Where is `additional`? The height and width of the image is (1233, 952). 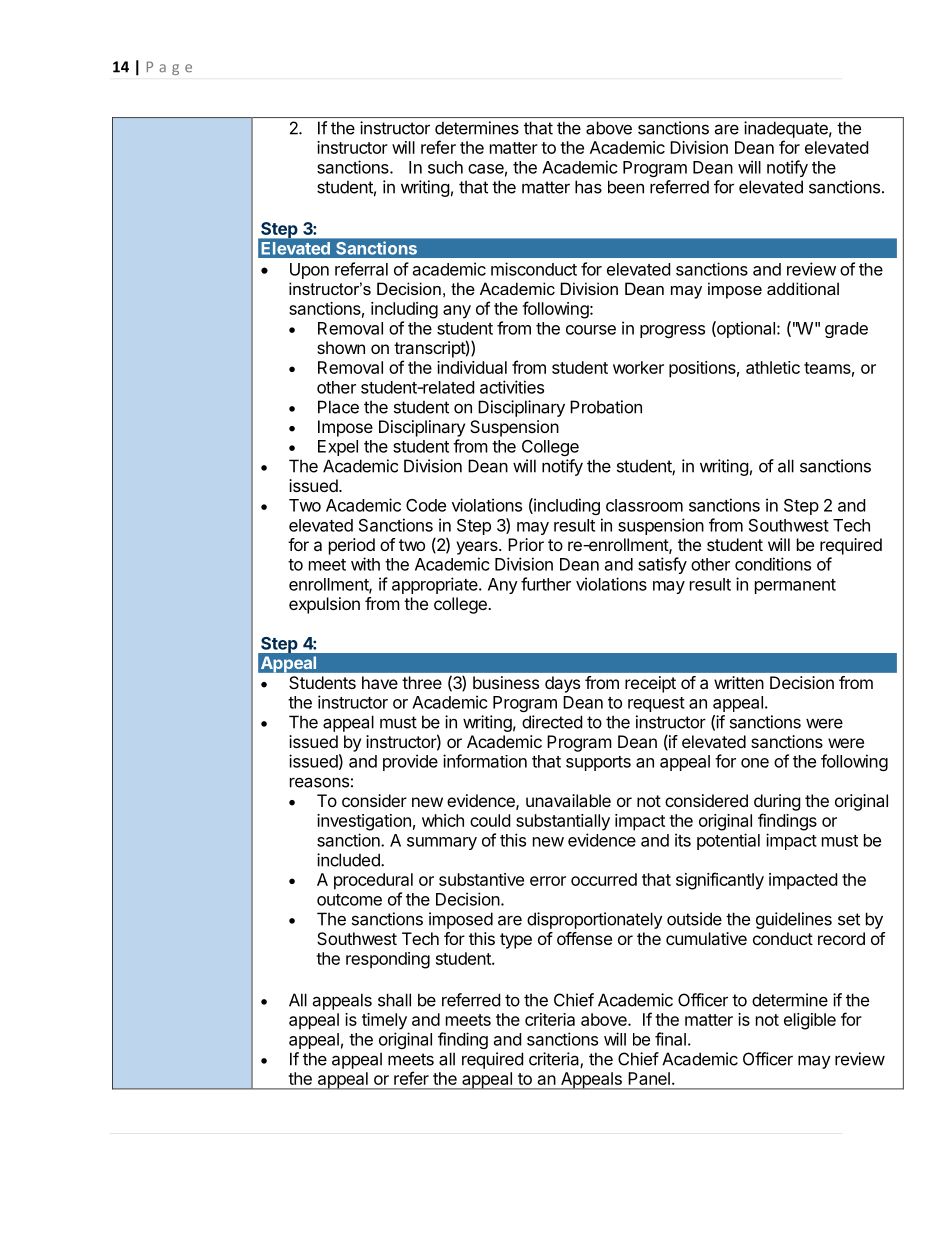
additional is located at coordinates (803, 288).
